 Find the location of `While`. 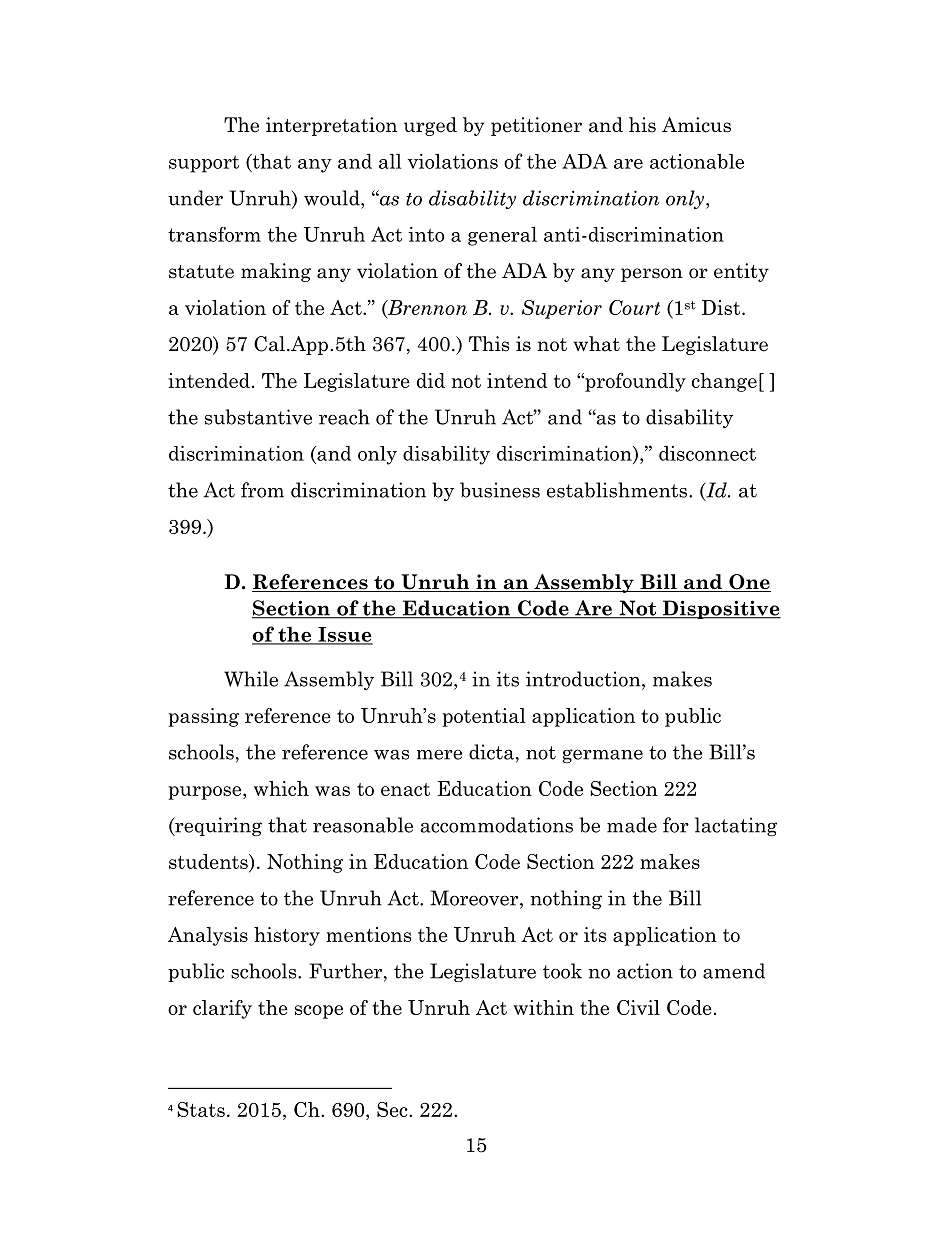

While is located at coordinates (251, 679).
